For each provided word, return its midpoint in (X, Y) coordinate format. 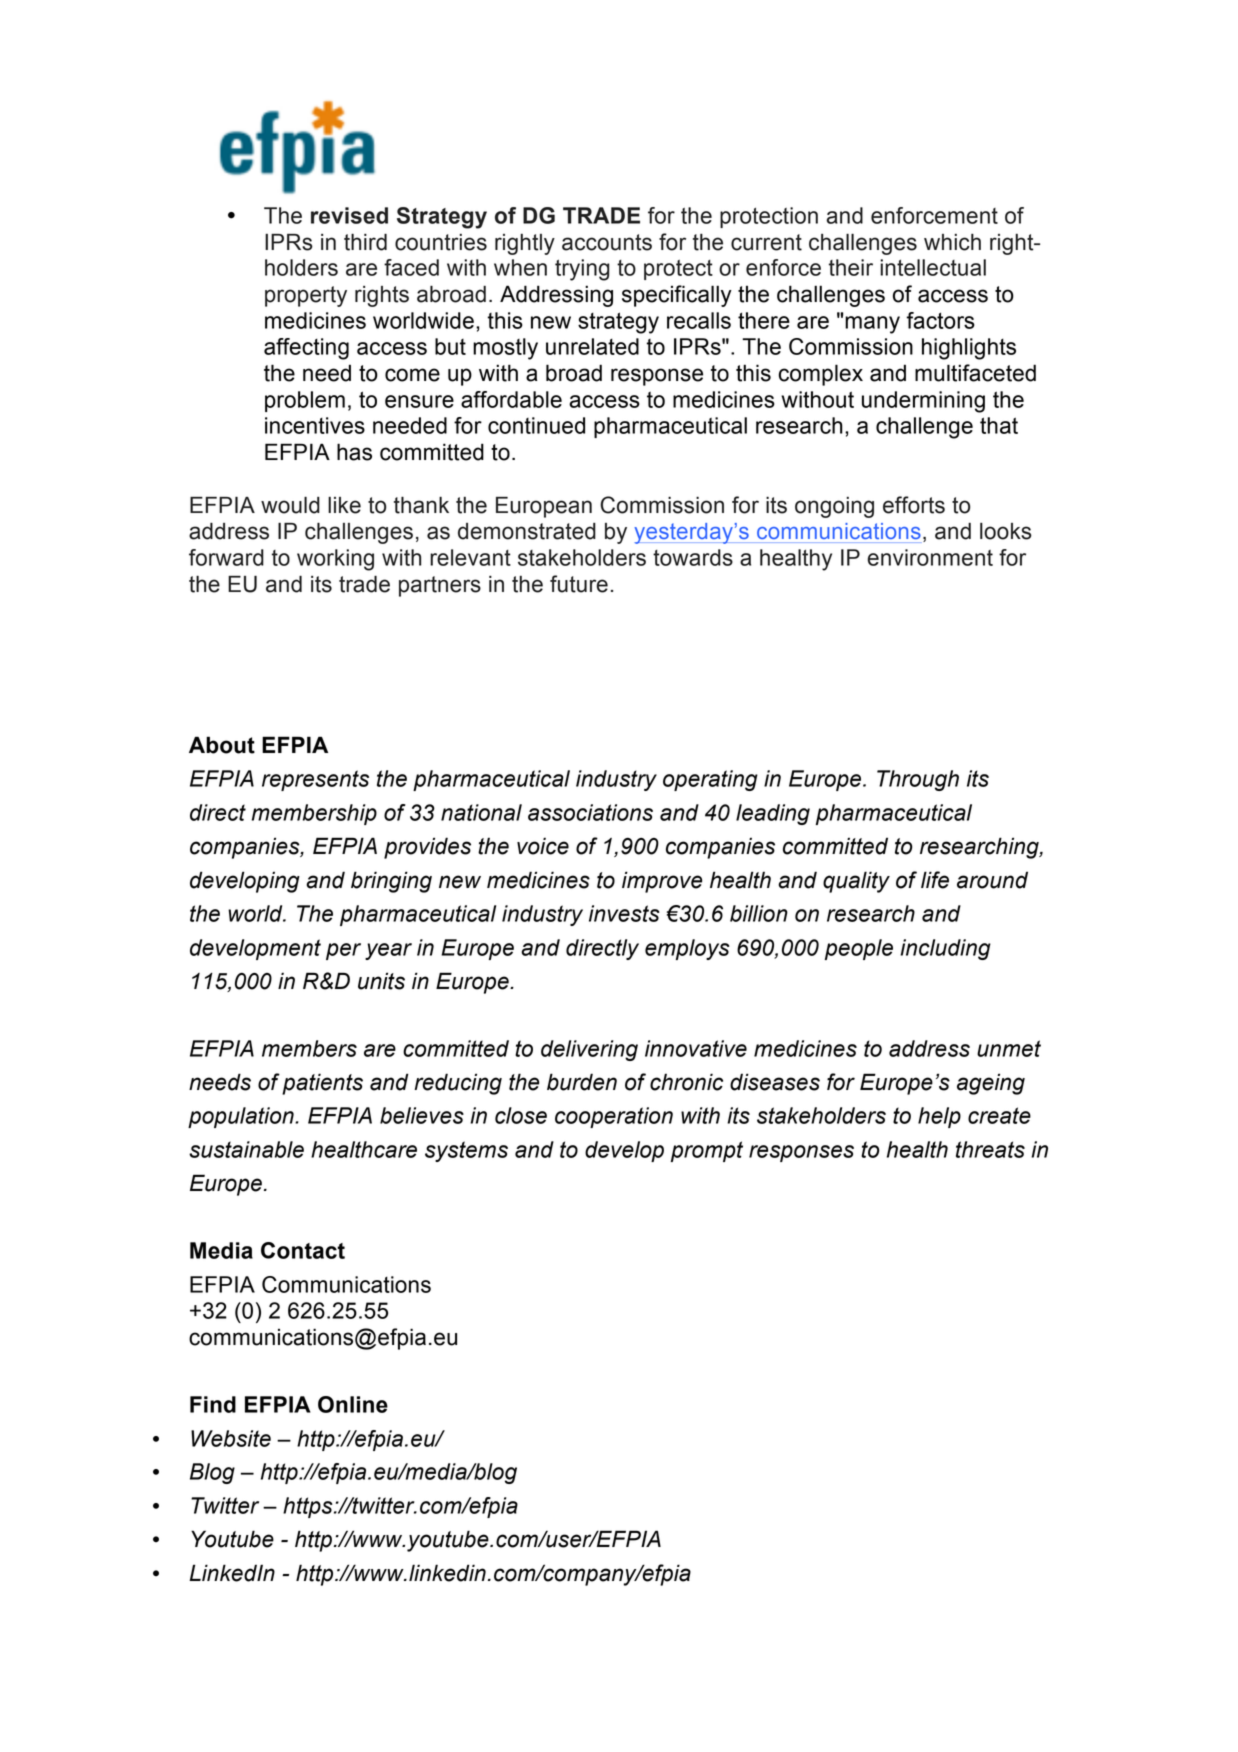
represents (315, 780)
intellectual (933, 267)
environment (930, 557)
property (306, 296)
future (579, 584)
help (939, 1117)
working (335, 560)
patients (322, 1084)
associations (590, 812)
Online (353, 1404)
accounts (607, 242)
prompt (707, 1151)
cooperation (614, 1117)
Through (918, 780)
